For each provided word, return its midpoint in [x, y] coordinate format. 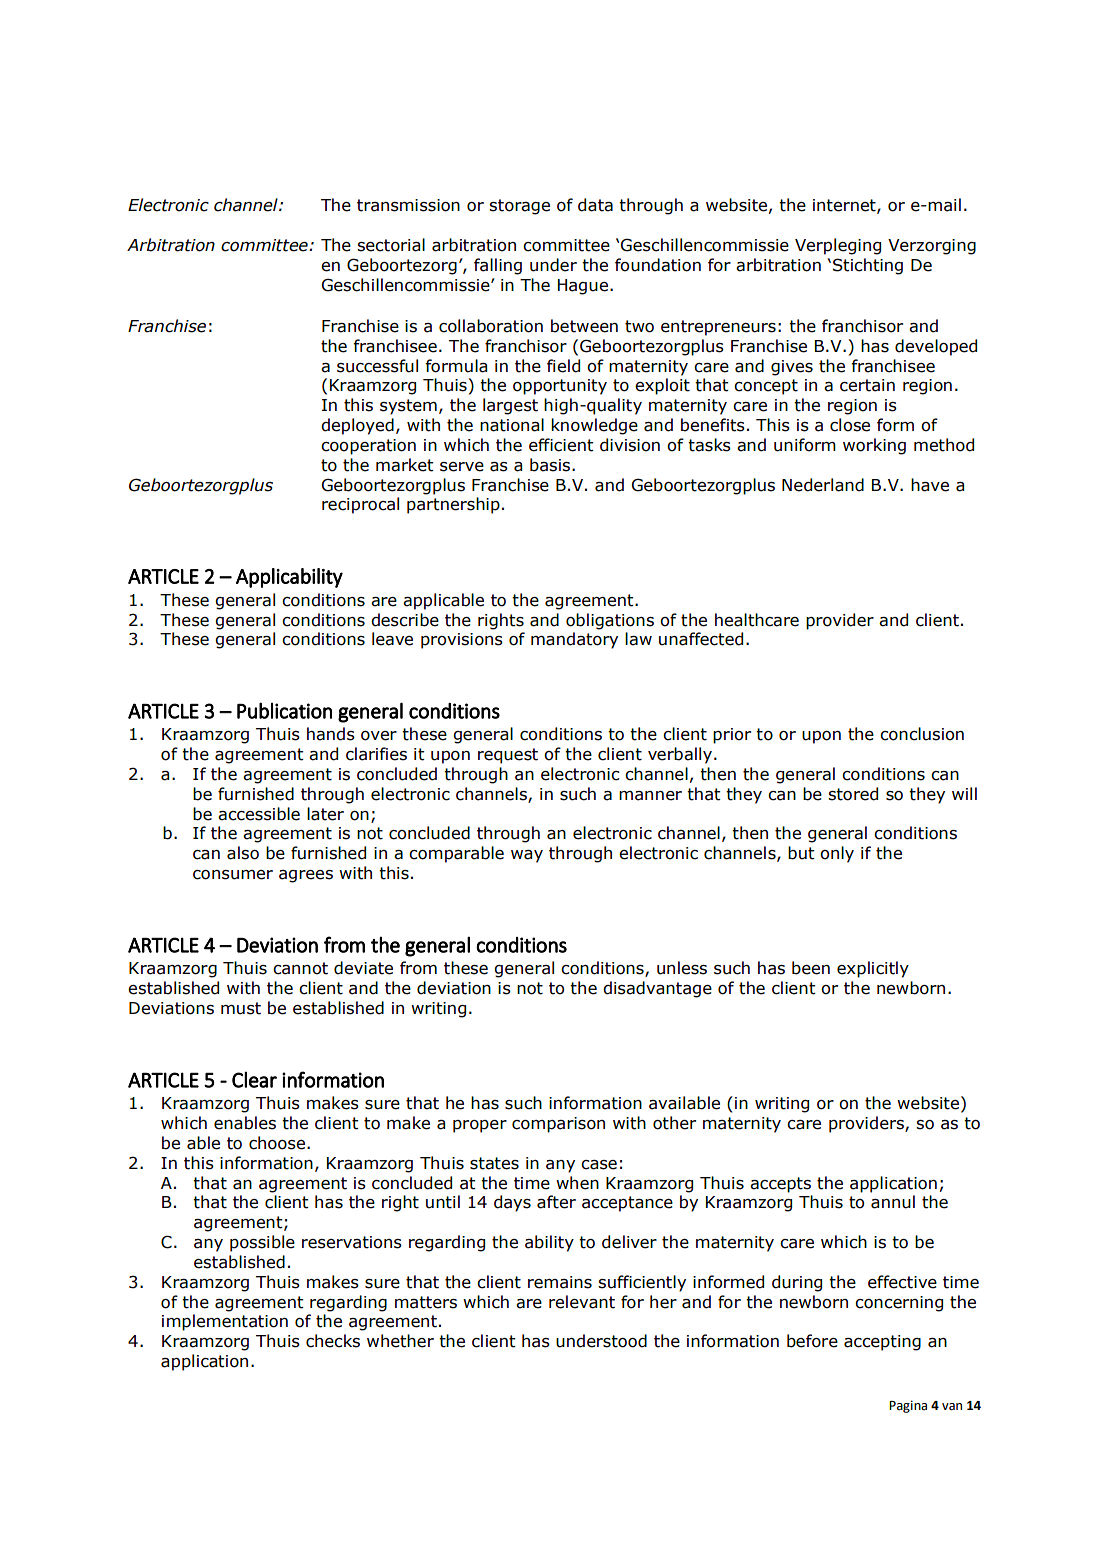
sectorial [391, 245]
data [595, 205]
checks [333, 1341]
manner [650, 796]
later [325, 814]
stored [853, 794]
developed [936, 347]
